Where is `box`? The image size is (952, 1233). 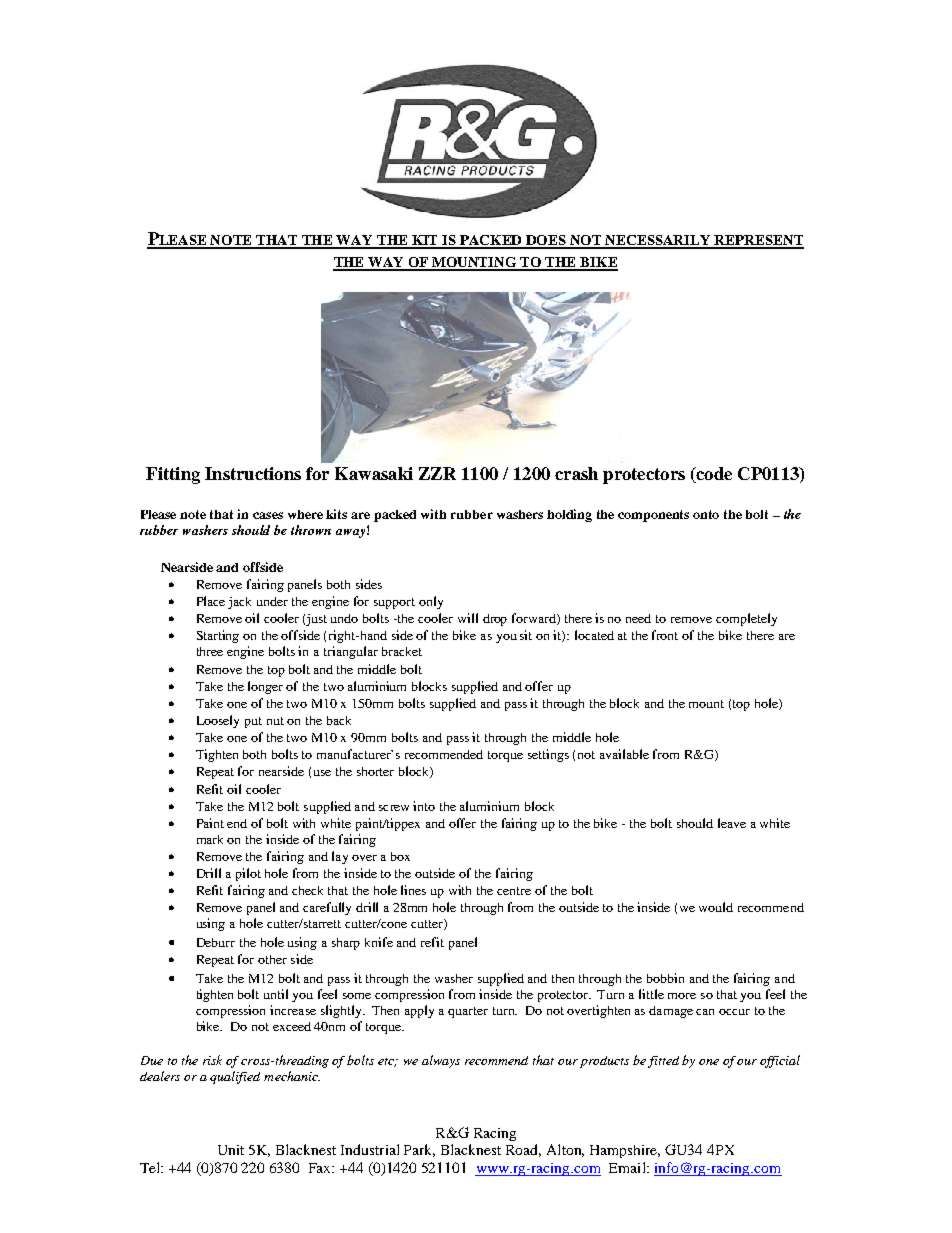 box is located at coordinates (400, 856).
